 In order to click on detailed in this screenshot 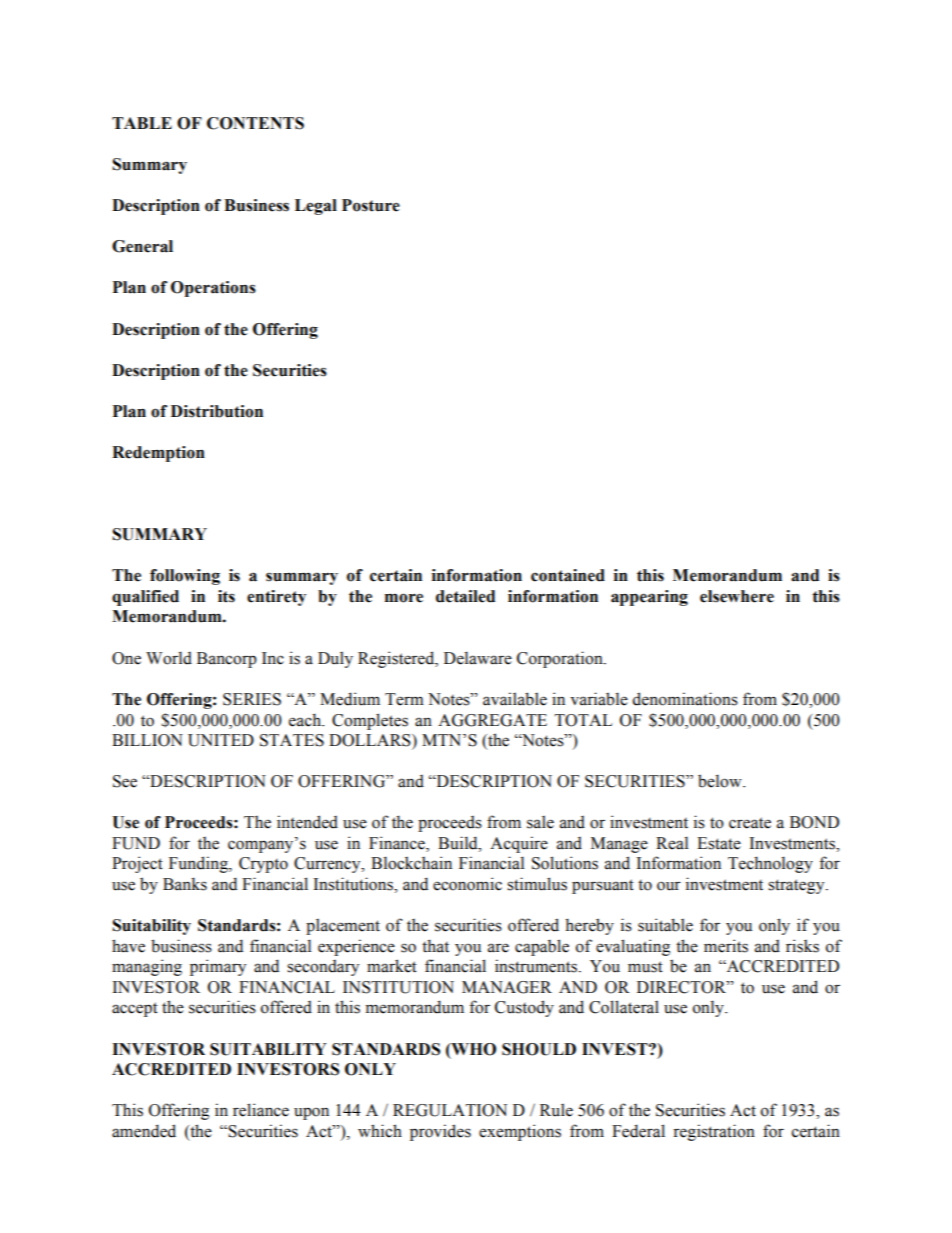, I will do `click(465, 596)`.
